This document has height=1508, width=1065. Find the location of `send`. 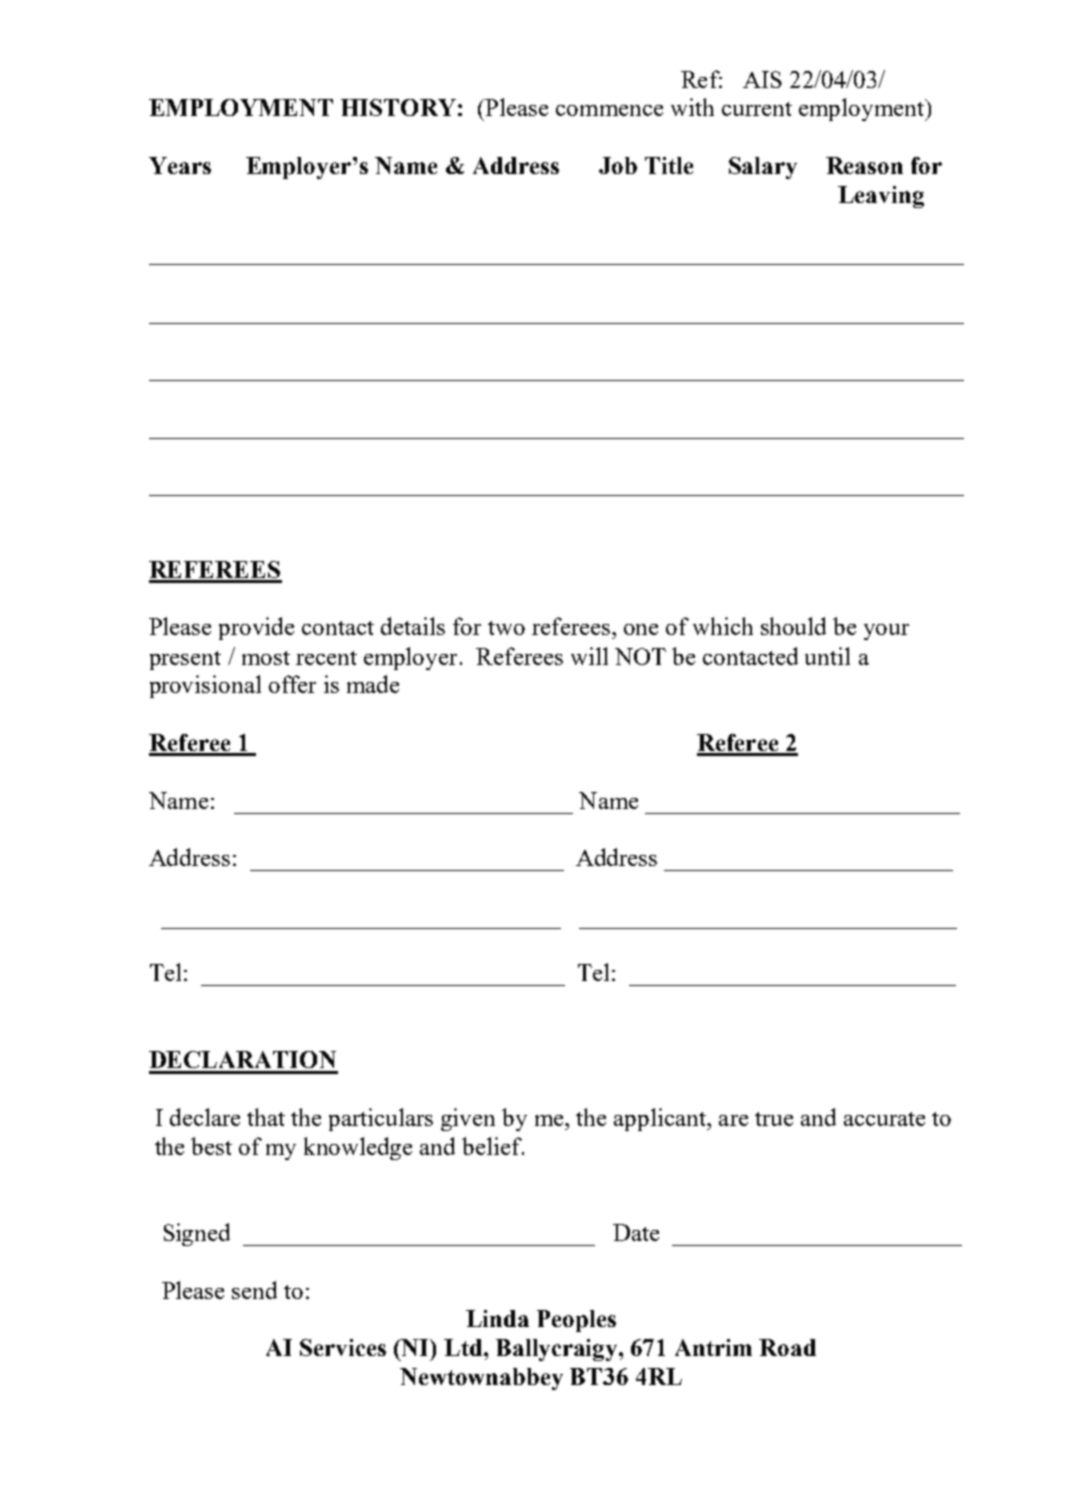

send is located at coordinates (254, 1290).
